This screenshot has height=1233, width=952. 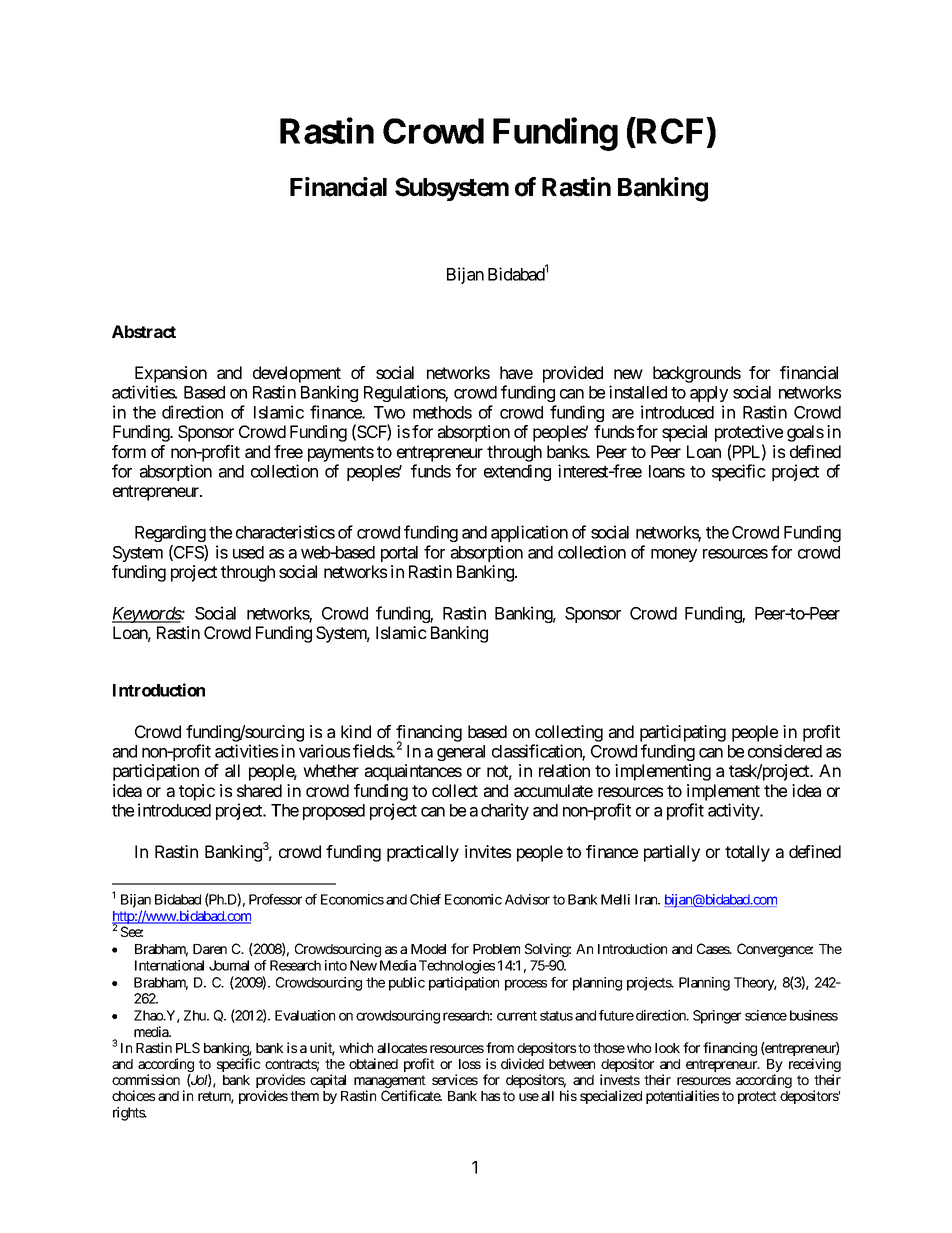 What do you see at coordinates (425, 899) in the screenshot?
I see `Chief` at bounding box center [425, 899].
